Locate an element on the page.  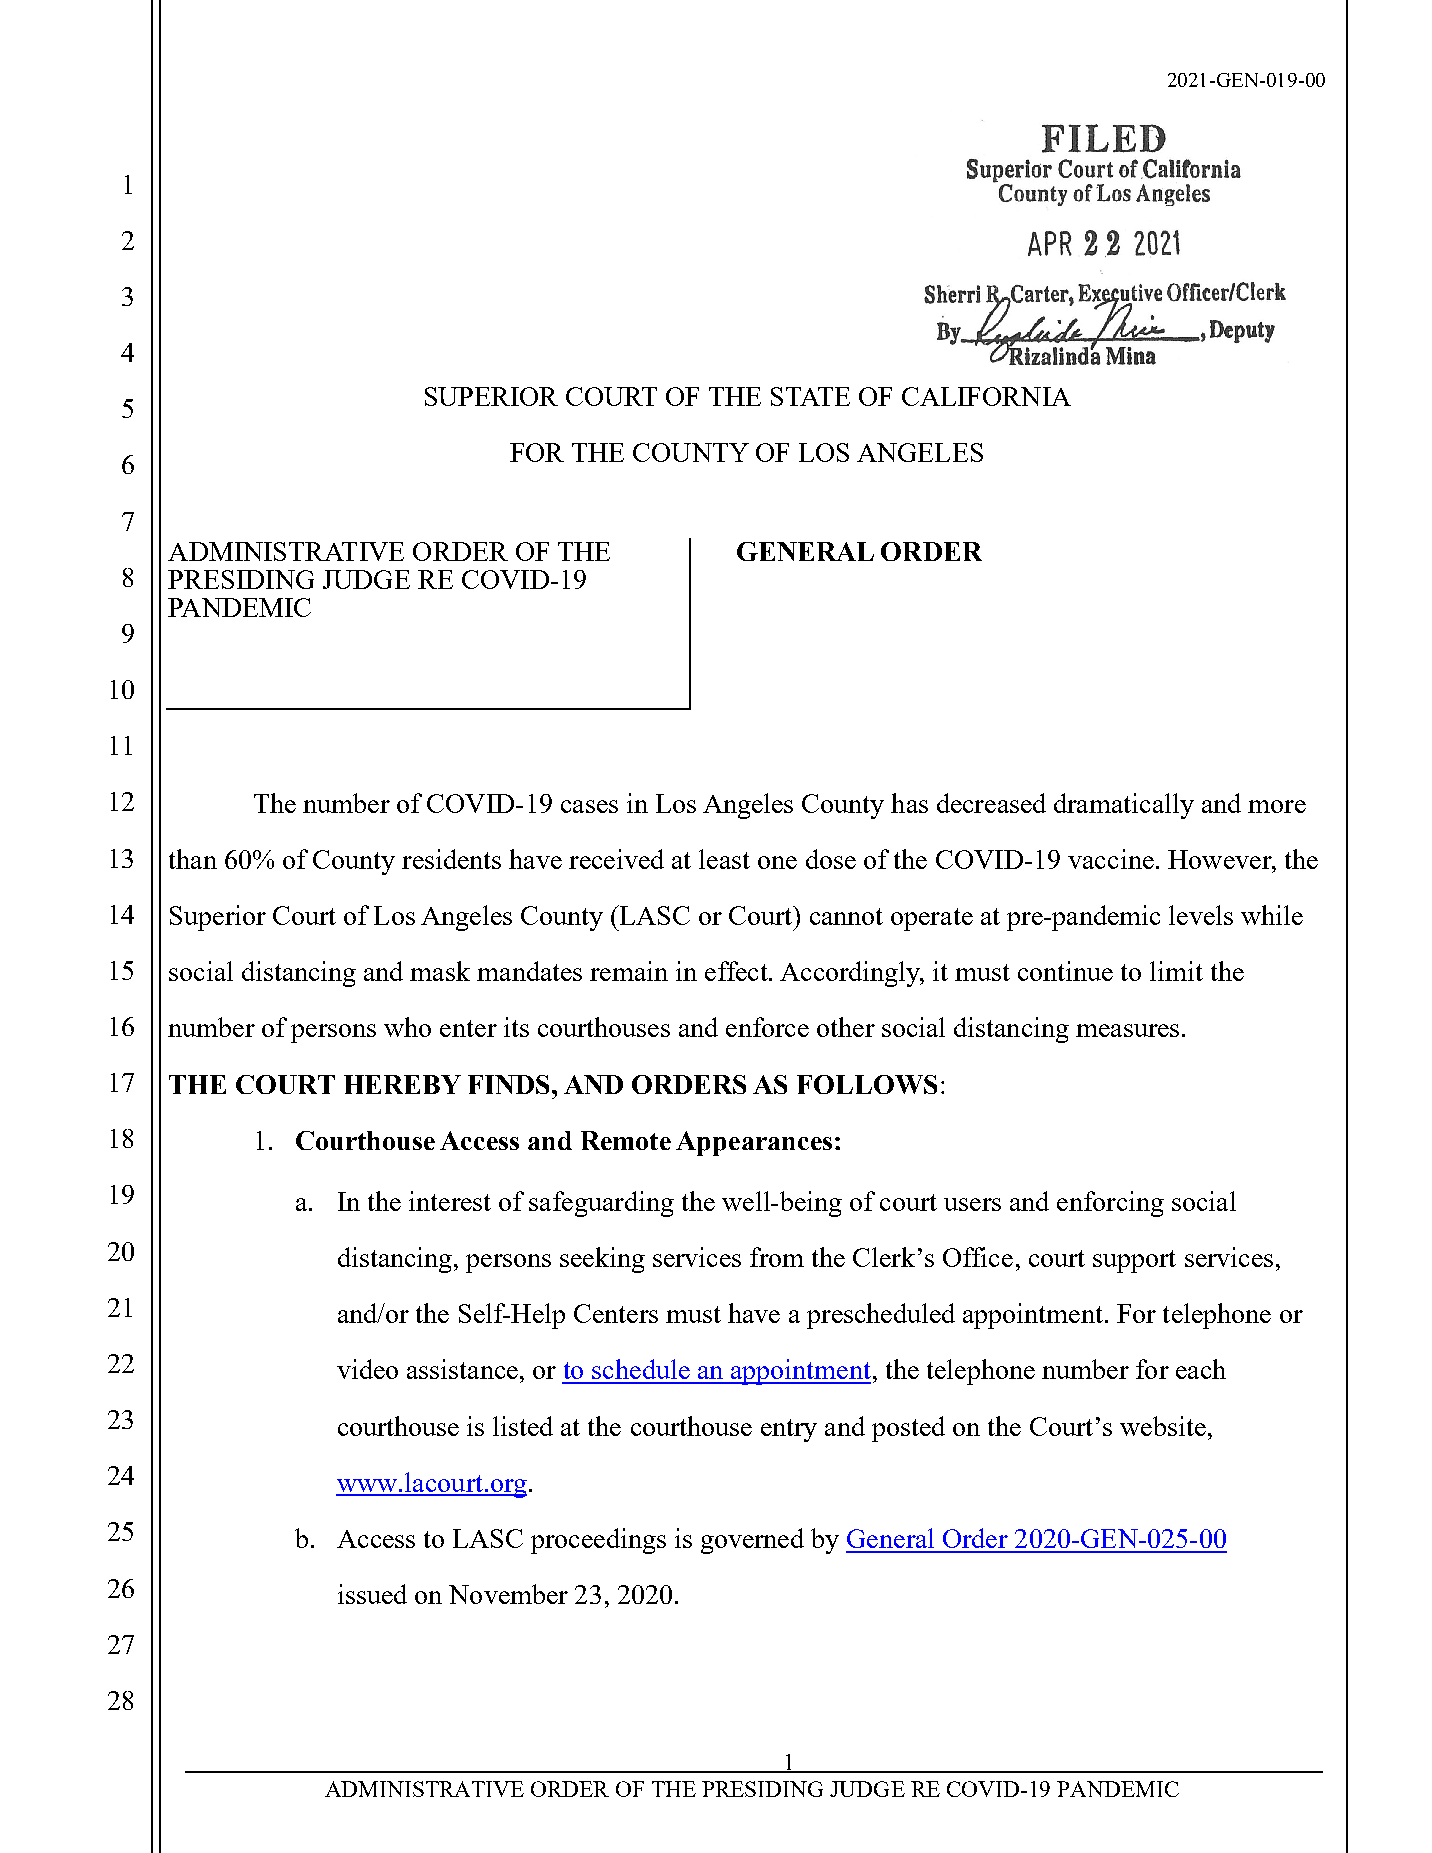
CALIFORNIA is located at coordinates (986, 396).
